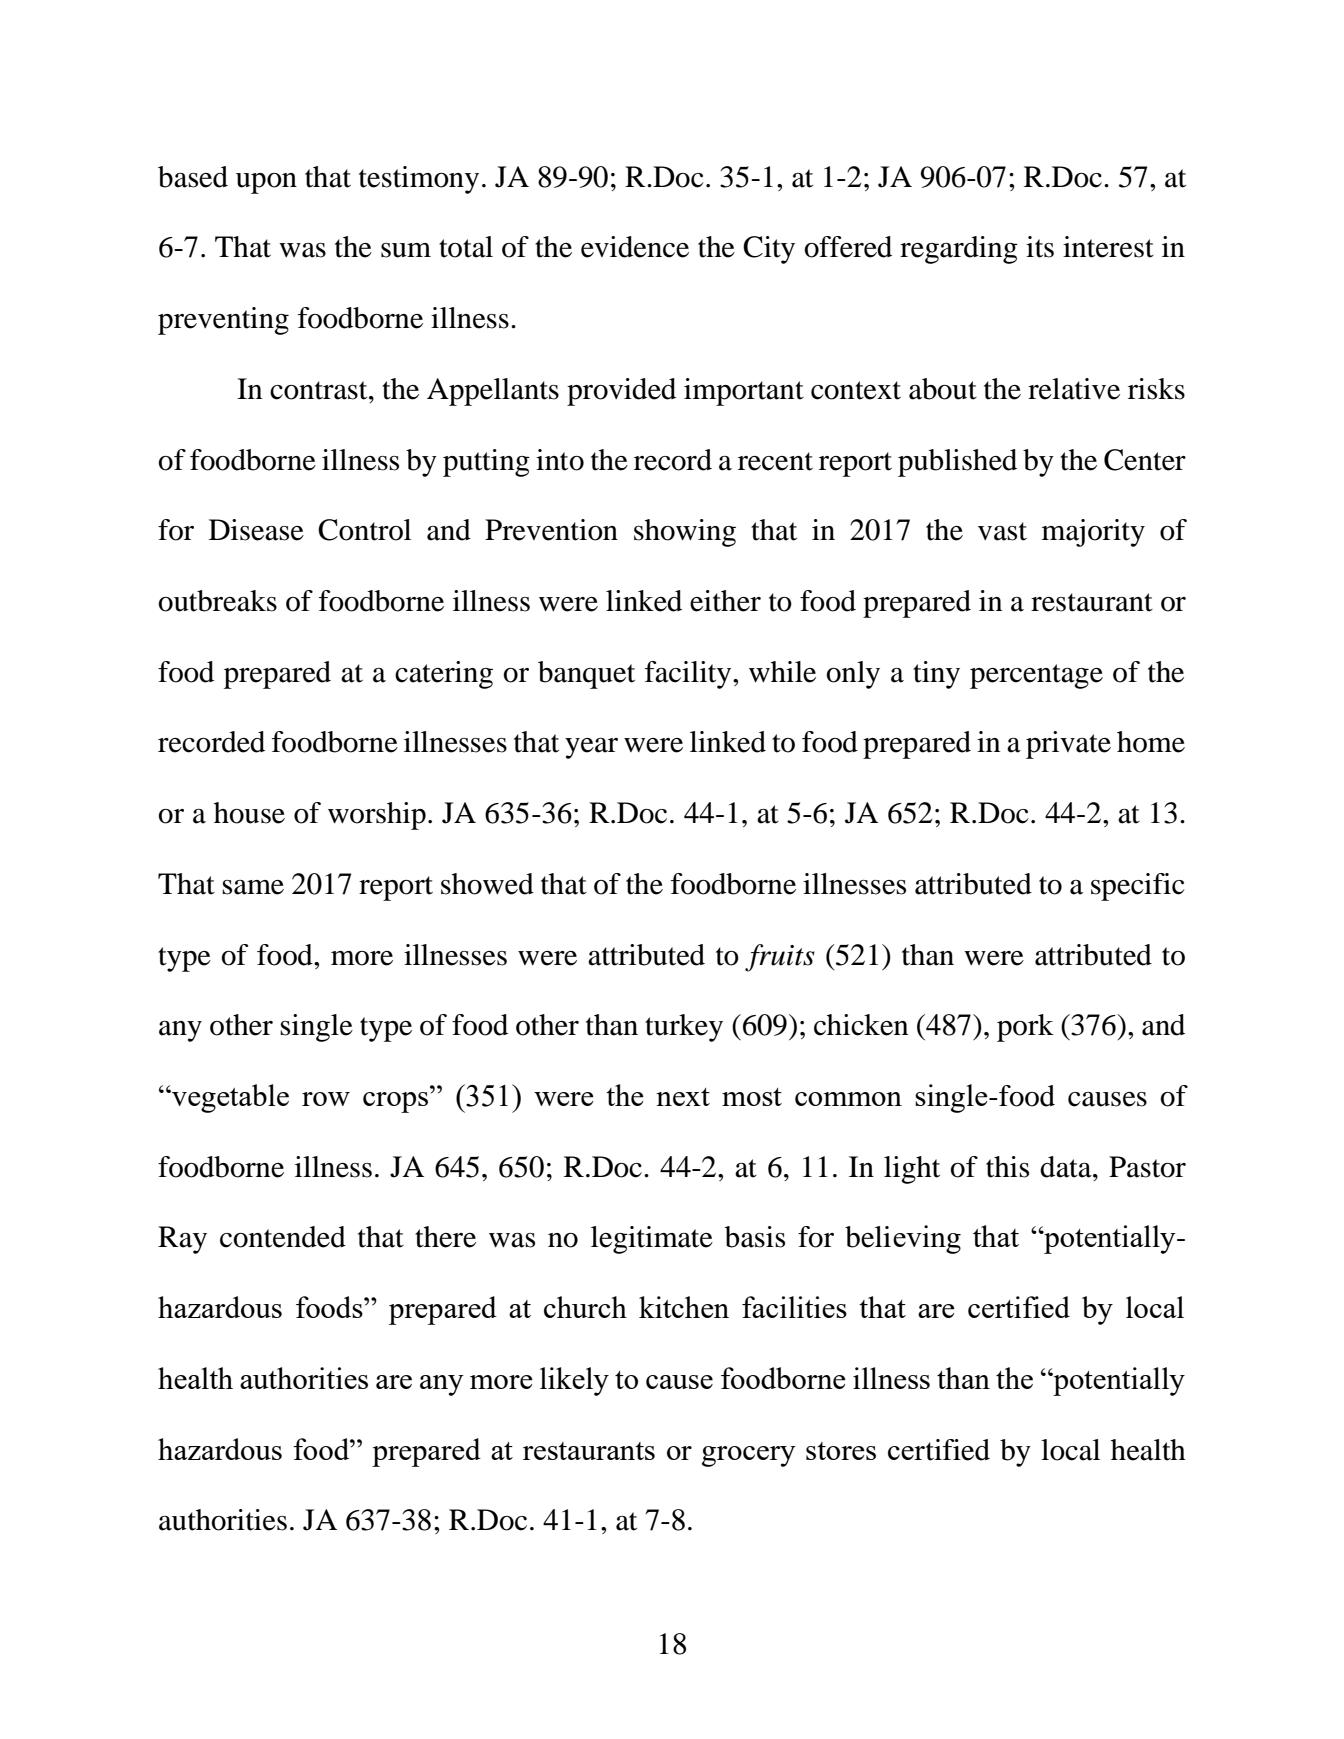 The width and height of the document is (1344, 1739). What do you see at coordinates (283, 1237) in the document?
I see `contended` at bounding box center [283, 1237].
